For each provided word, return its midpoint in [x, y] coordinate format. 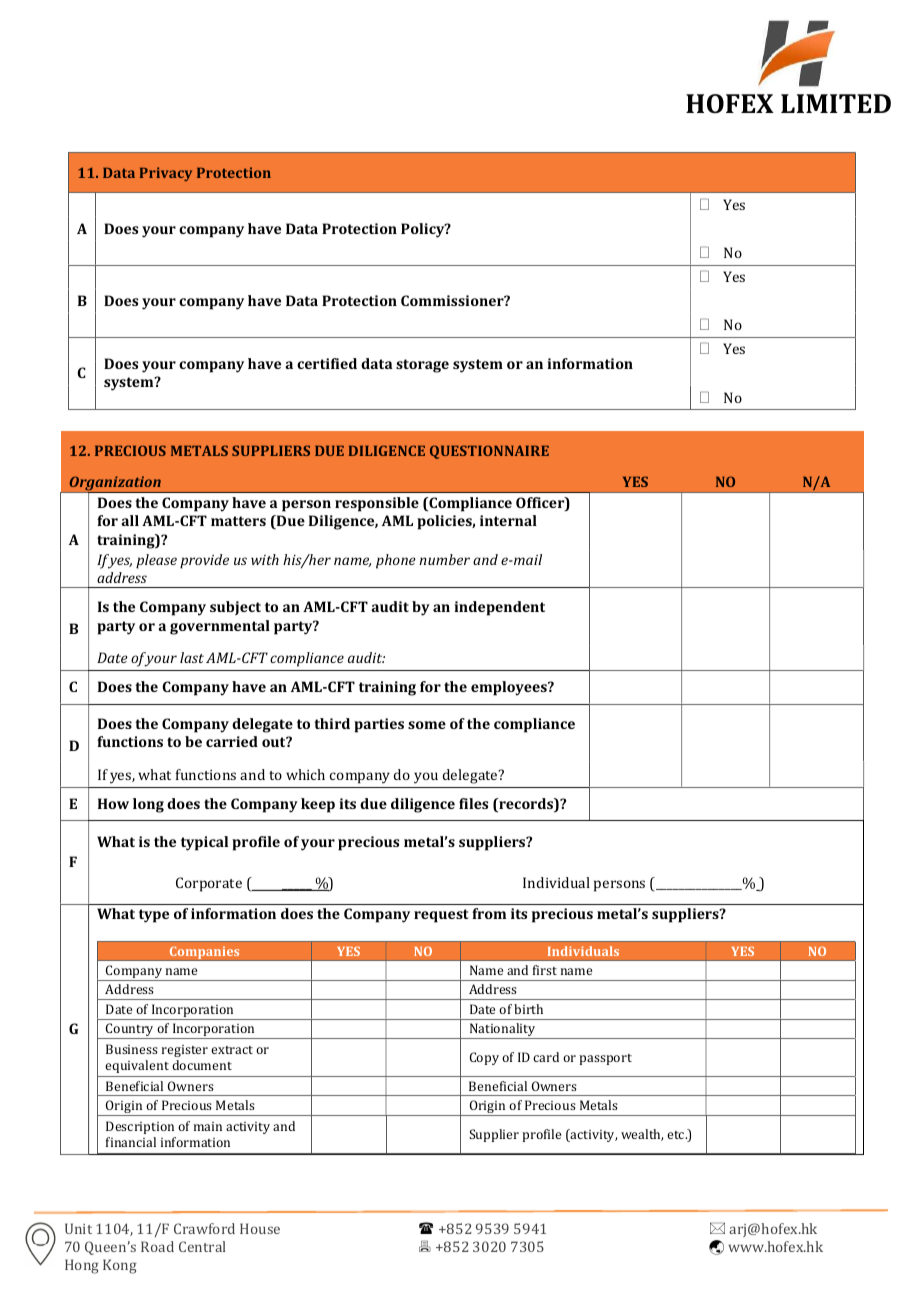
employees [510, 688]
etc [677, 1135]
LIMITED [836, 103]
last [192, 657]
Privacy [166, 174]
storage [422, 366]
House [260, 1228]
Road [157, 1246]
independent [499, 608]
